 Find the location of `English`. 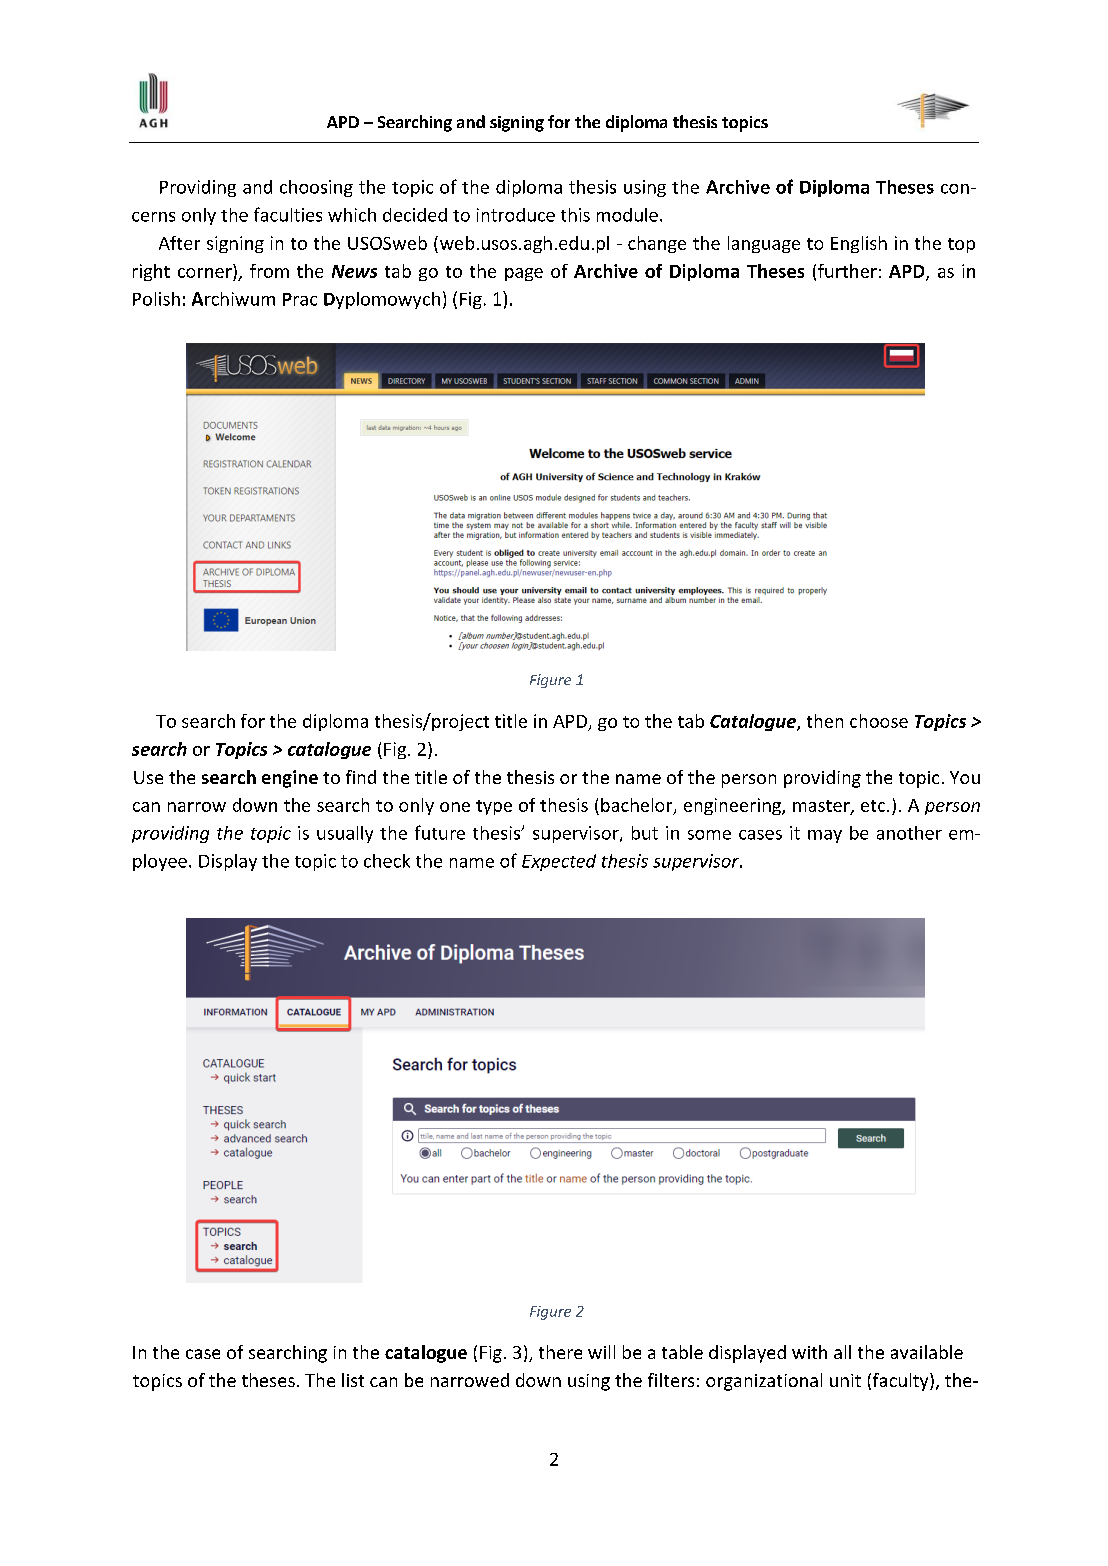

English is located at coordinates (859, 244).
